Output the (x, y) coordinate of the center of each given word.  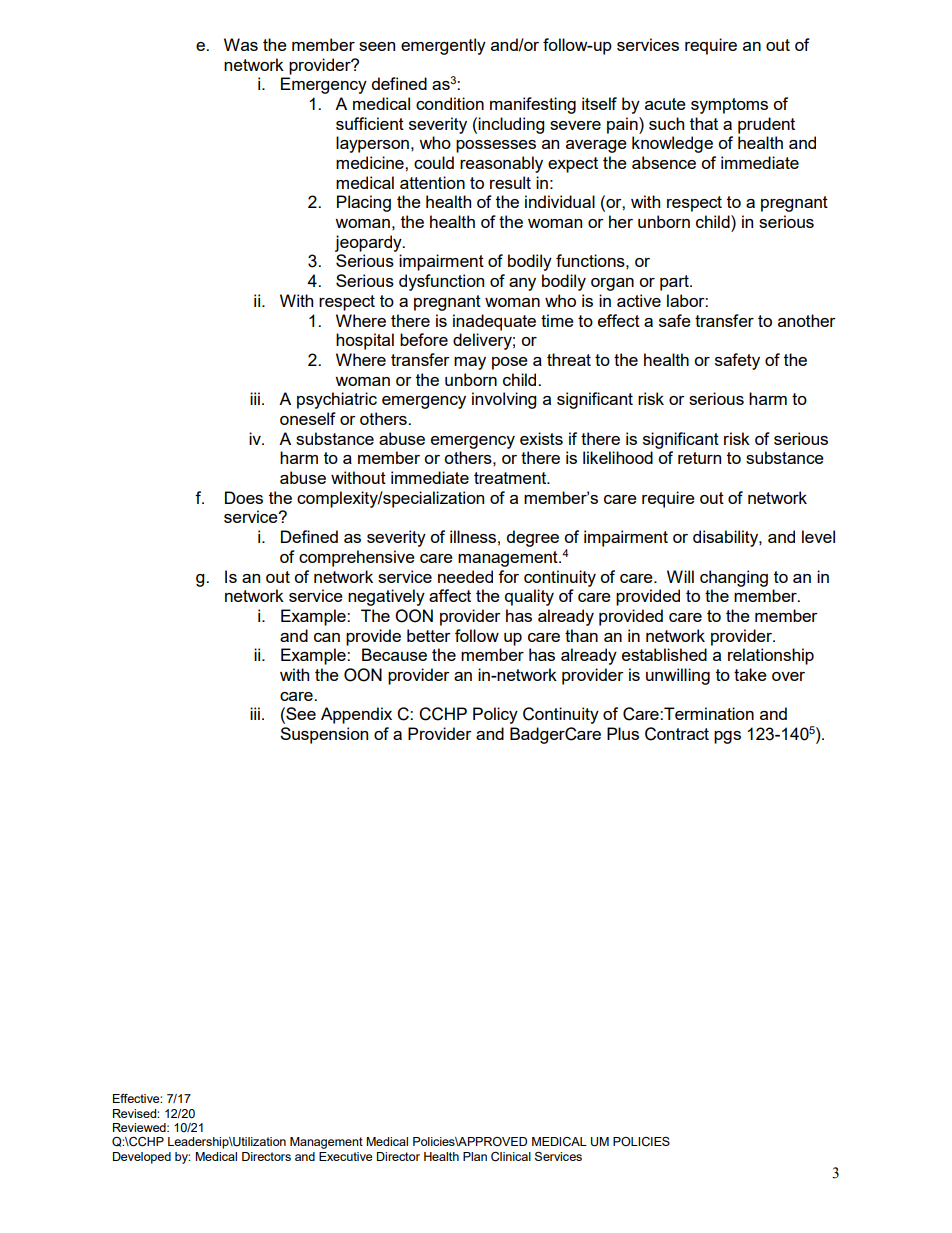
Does (244, 497)
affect (450, 595)
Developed (142, 1158)
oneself (308, 418)
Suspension (324, 735)
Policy (495, 715)
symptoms (729, 106)
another (807, 320)
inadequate (494, 322)
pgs (727, 737)
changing (734, 578)
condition (450, 103)
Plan (475, 1156)
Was (241, 44)
